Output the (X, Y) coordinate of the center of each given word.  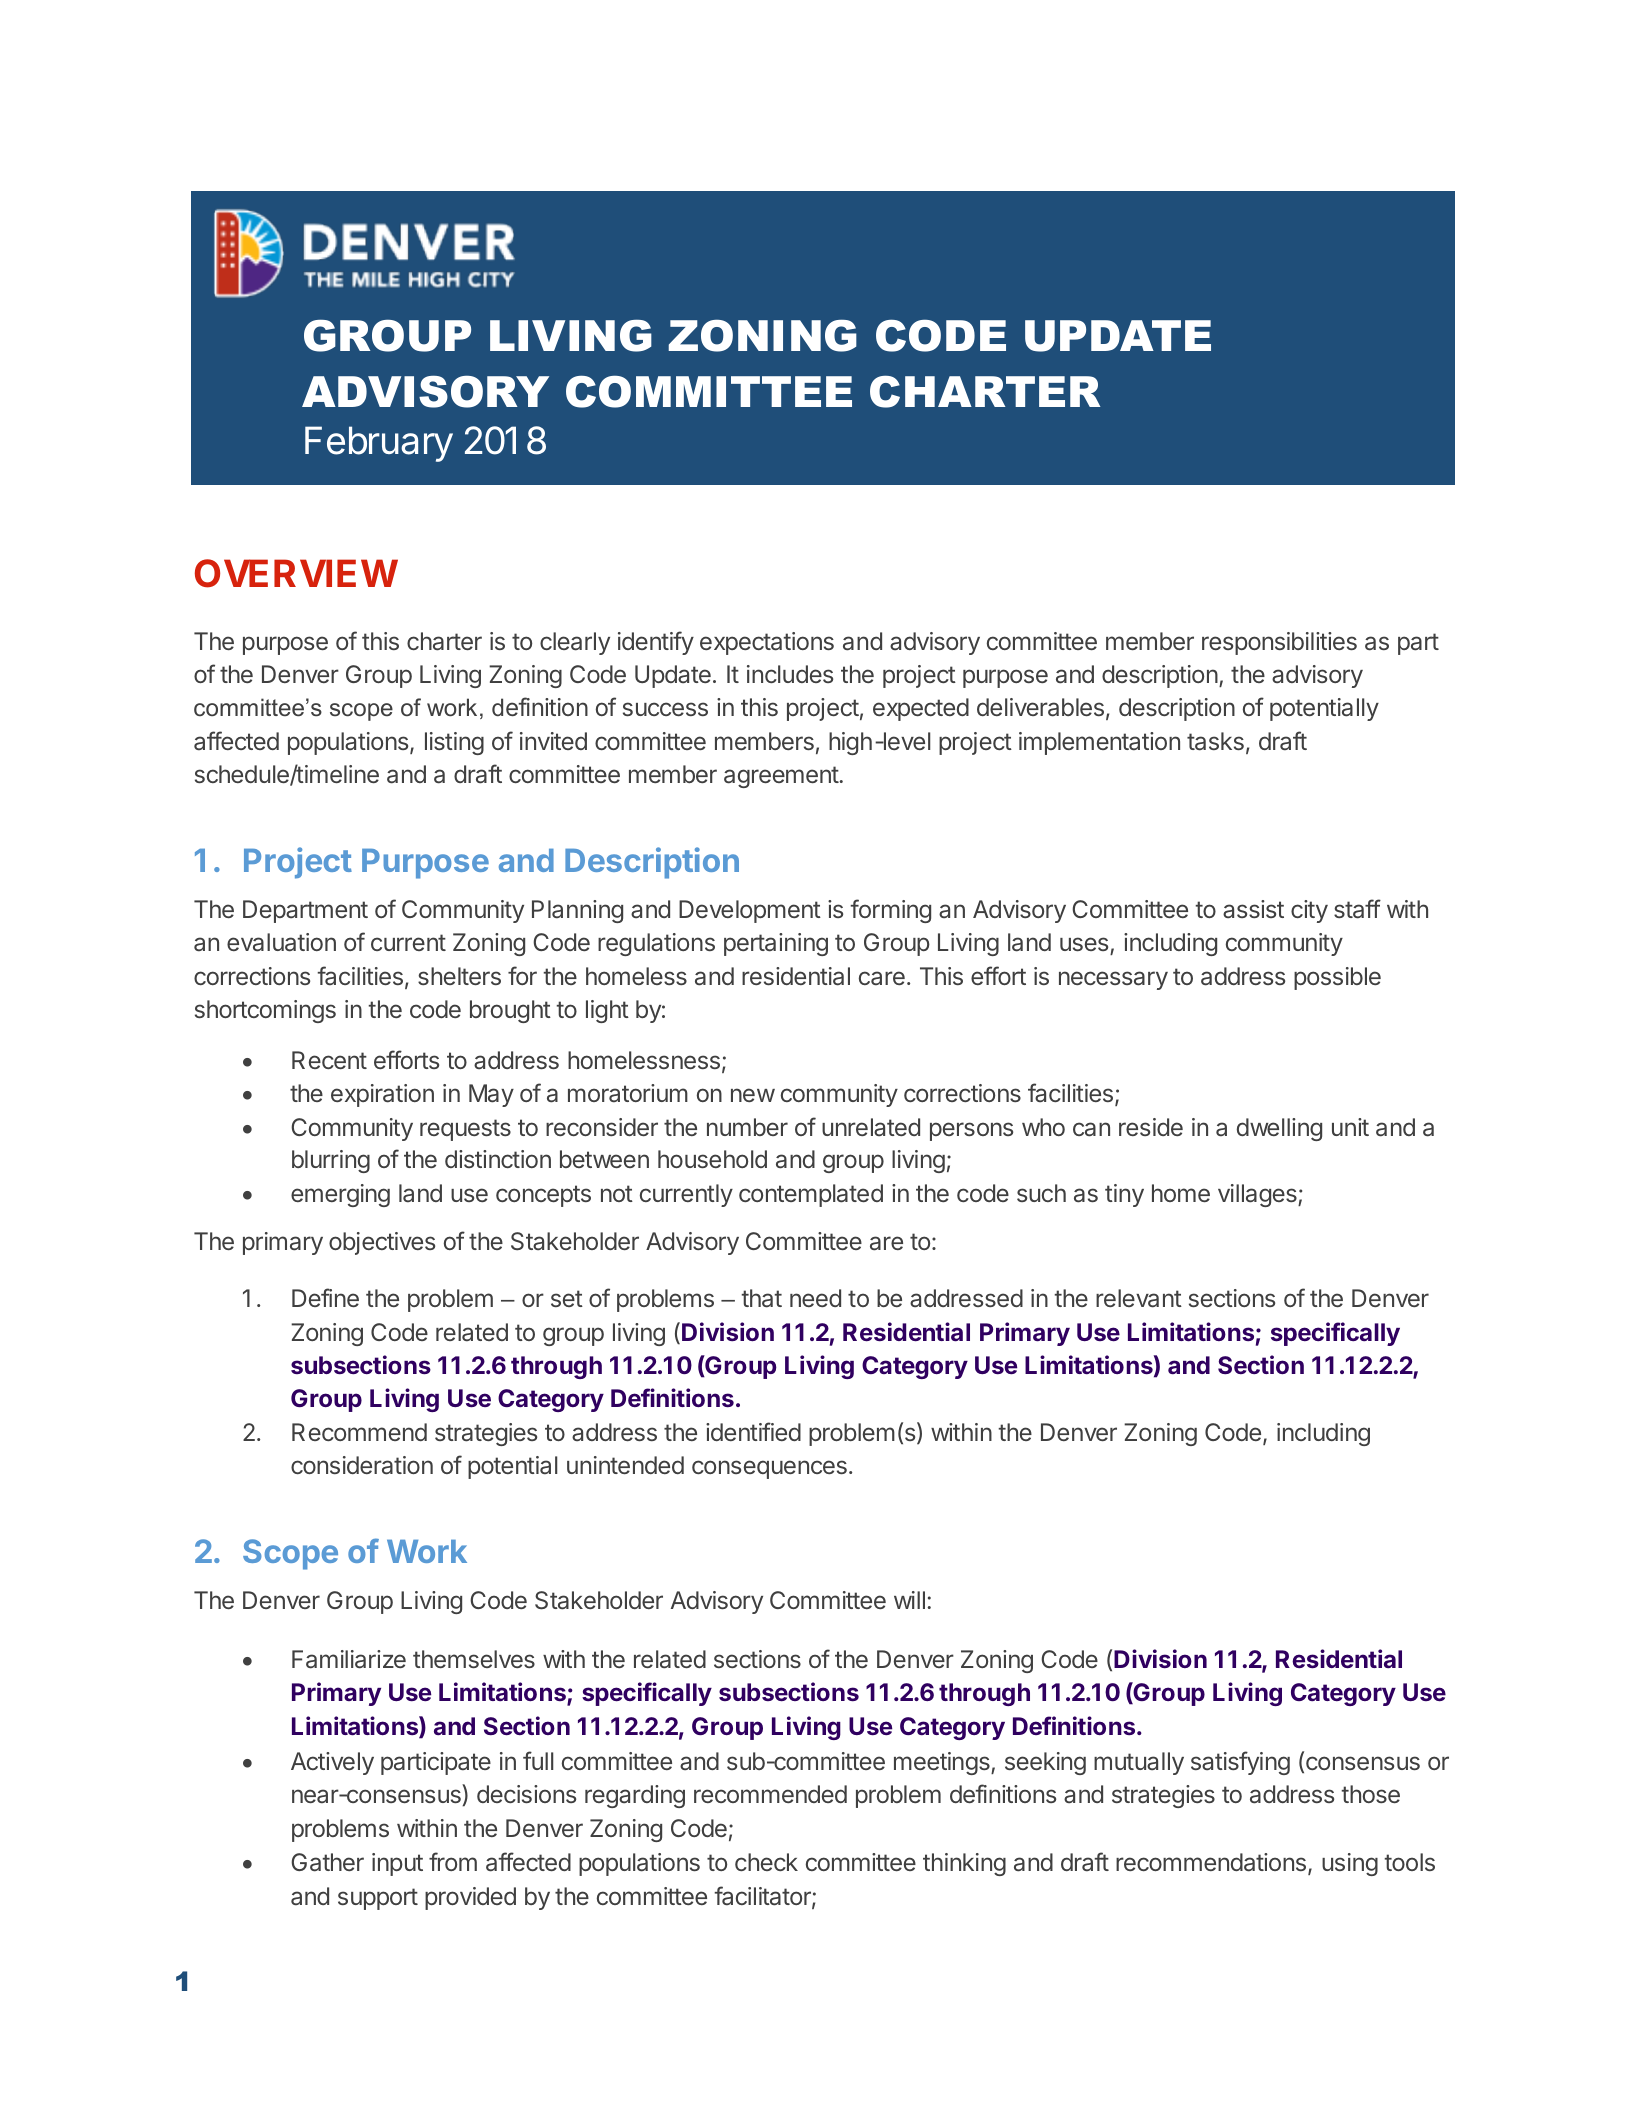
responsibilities (1279, 643)
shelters (459, 976)
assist (1253, 909)
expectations (767, 643)
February (379, 444)
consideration (362, 1465)
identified (753, 1431)
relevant (1139, 1298)
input (397, 1864)
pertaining (776, 944)
